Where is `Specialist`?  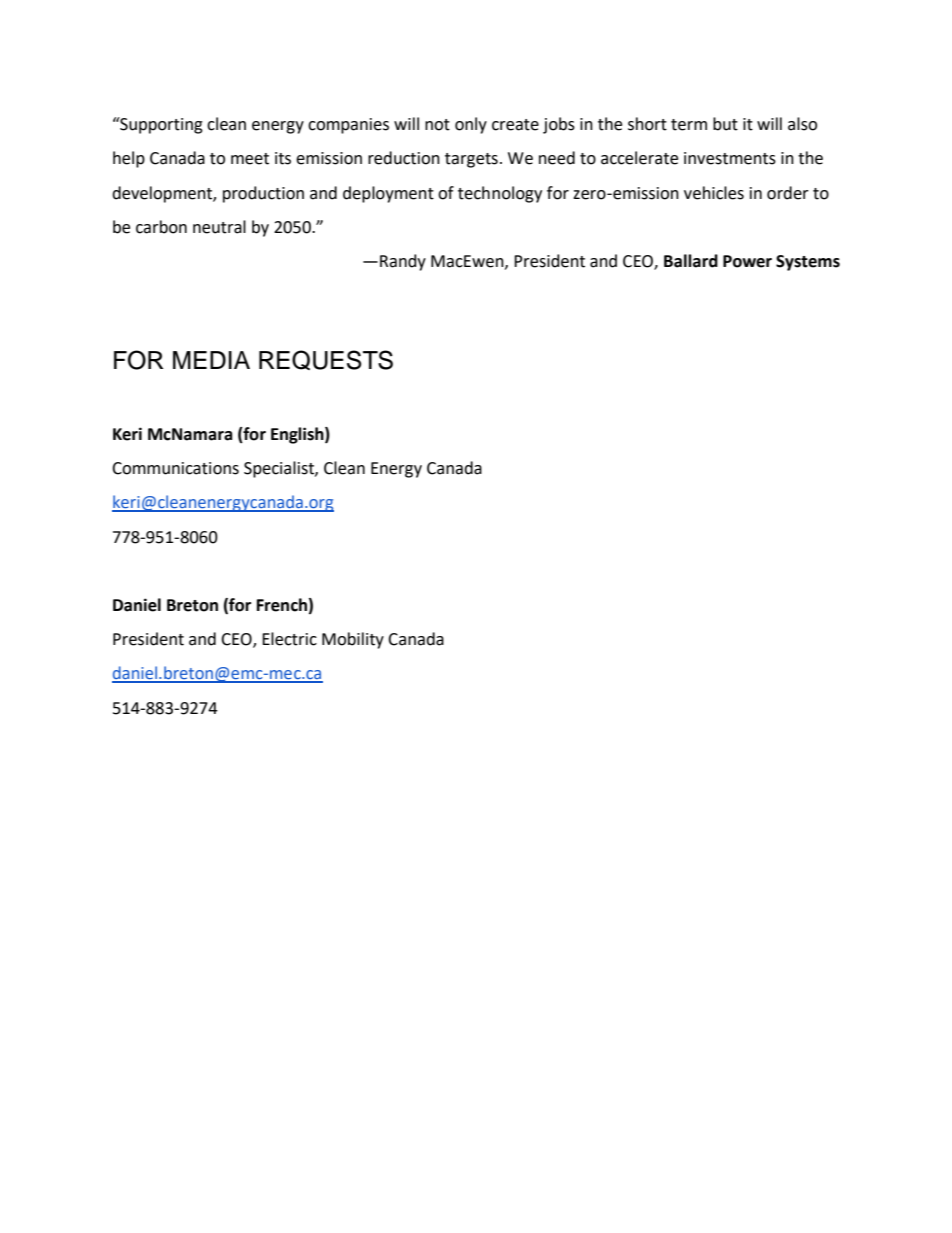 Specialist is located at coordinates (280, 469).
